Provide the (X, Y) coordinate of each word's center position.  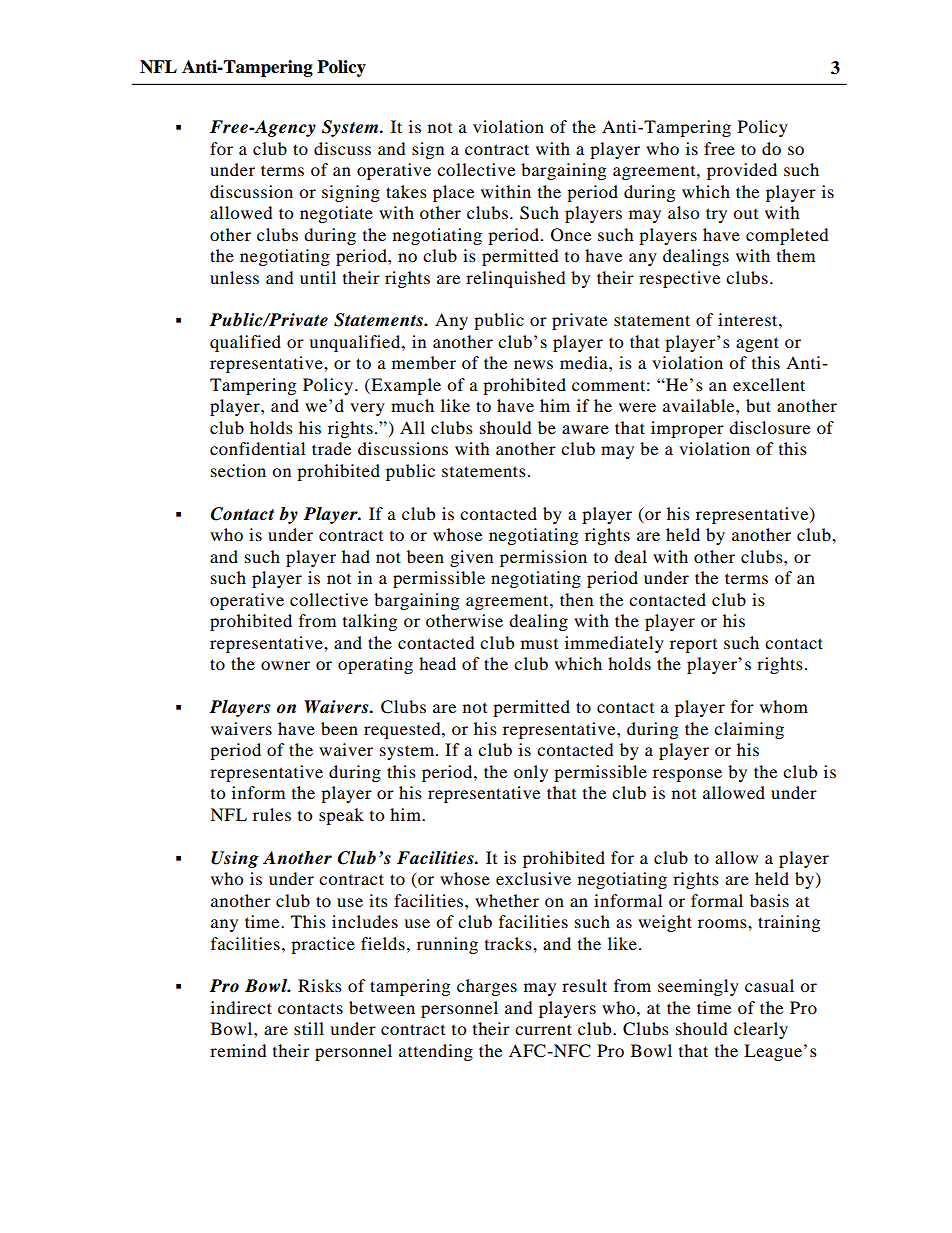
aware (585, 429)
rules (272, 814)
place (453, 193)
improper (687, 429)
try (716, 215)
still (309, 1028)
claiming (749, 730)
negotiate (336, 214)
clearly (761, 1030)
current (543, 1029)
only (531, 773)
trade (331, 448)
